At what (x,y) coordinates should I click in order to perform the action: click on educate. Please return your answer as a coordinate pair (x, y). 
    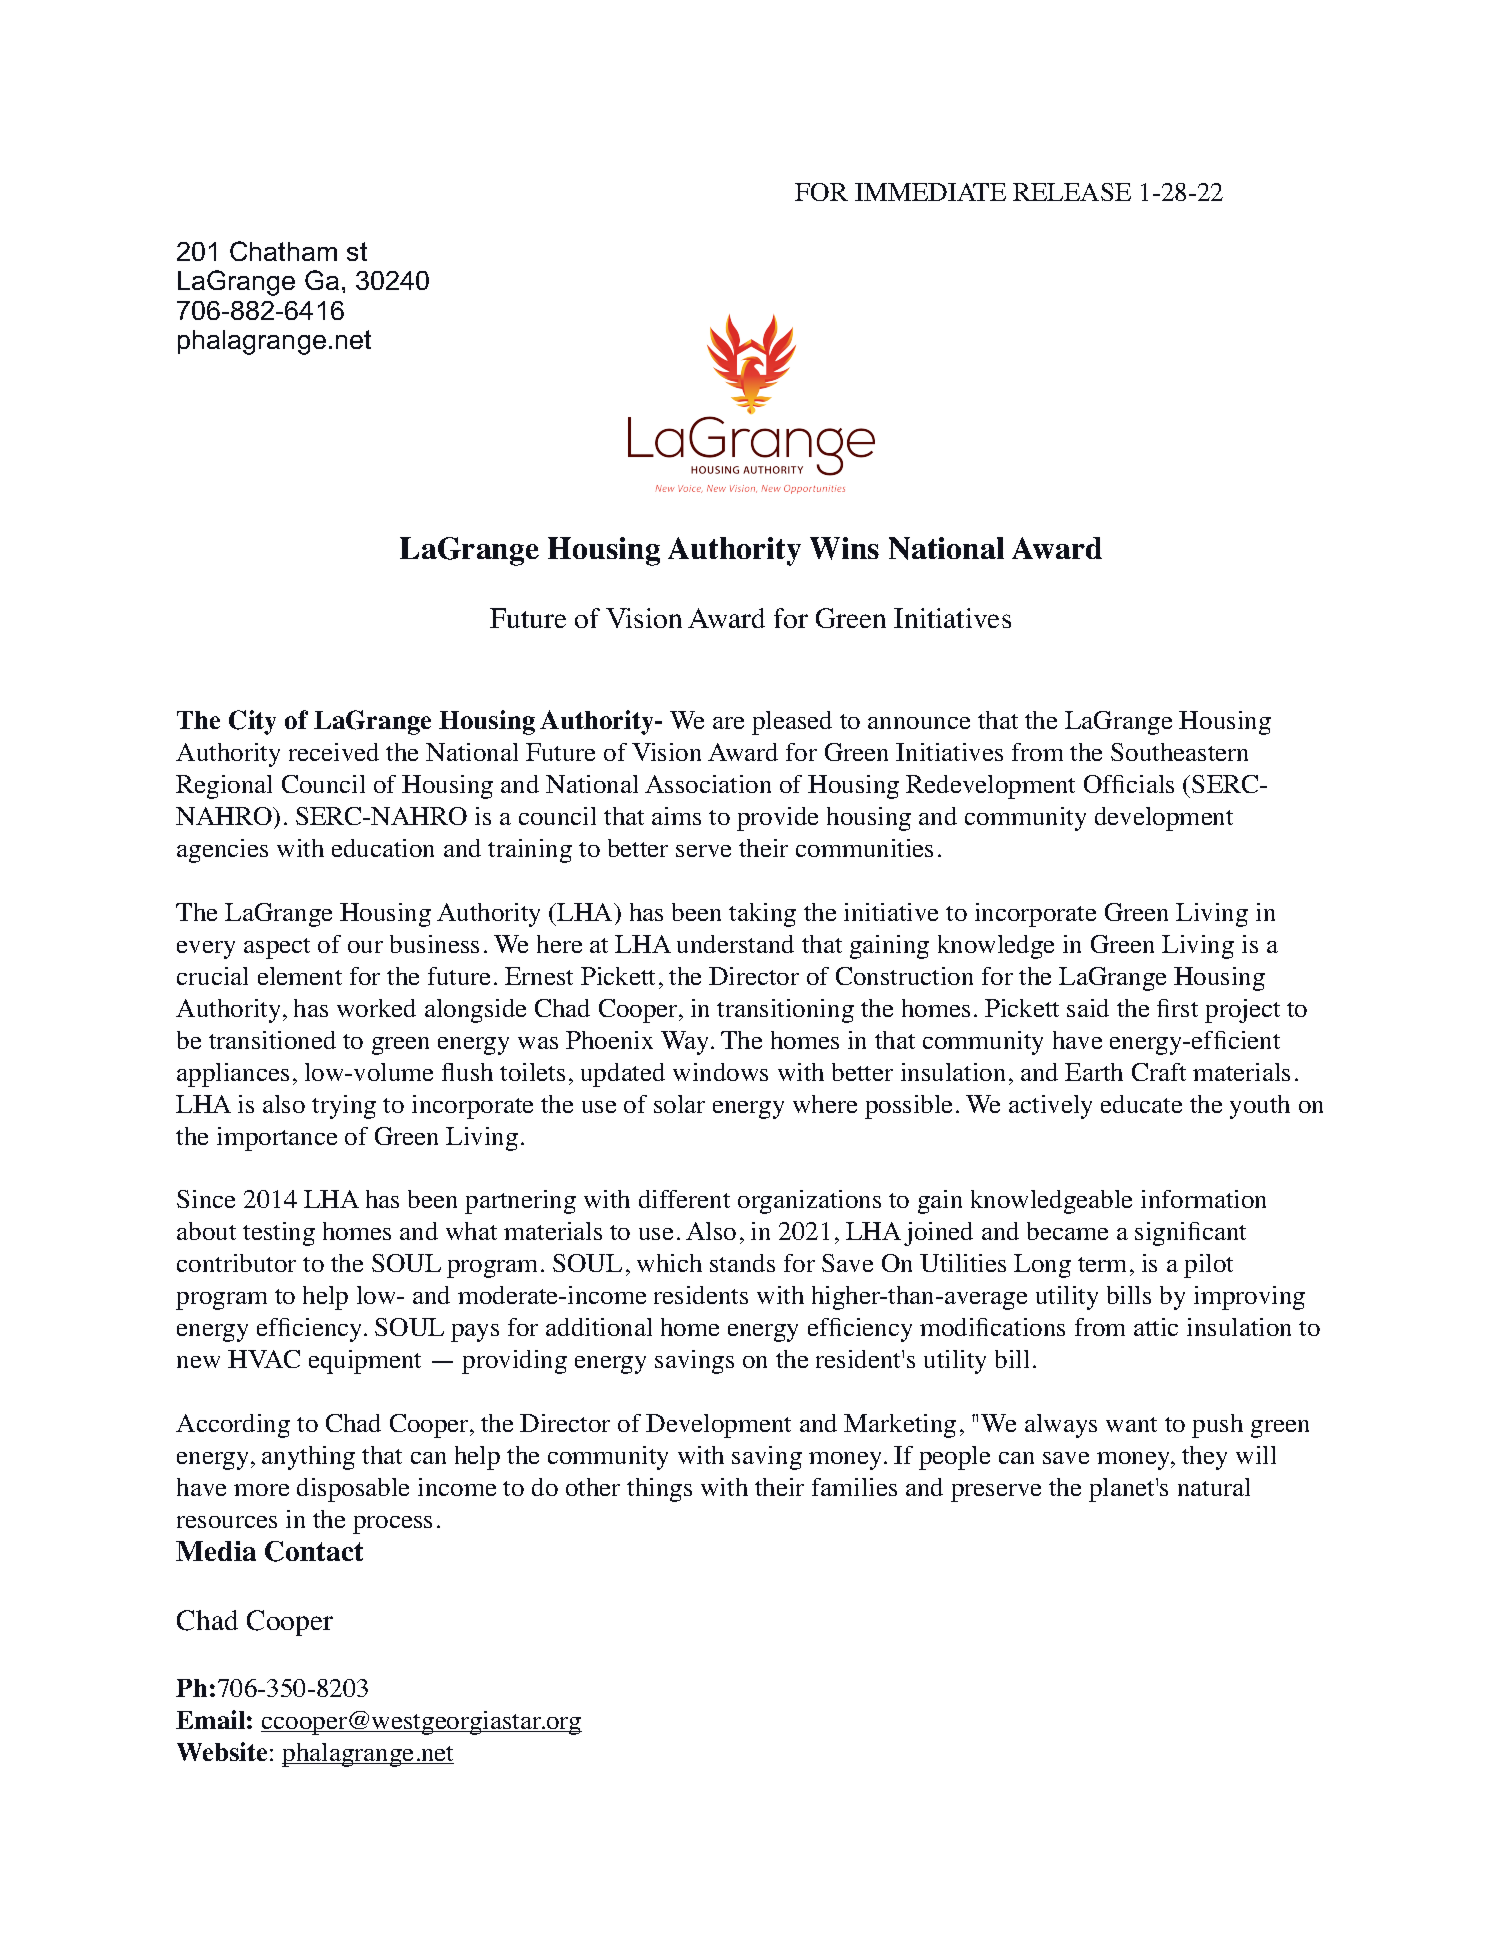
    Looking at the image, I should click on (1141, 1104).
